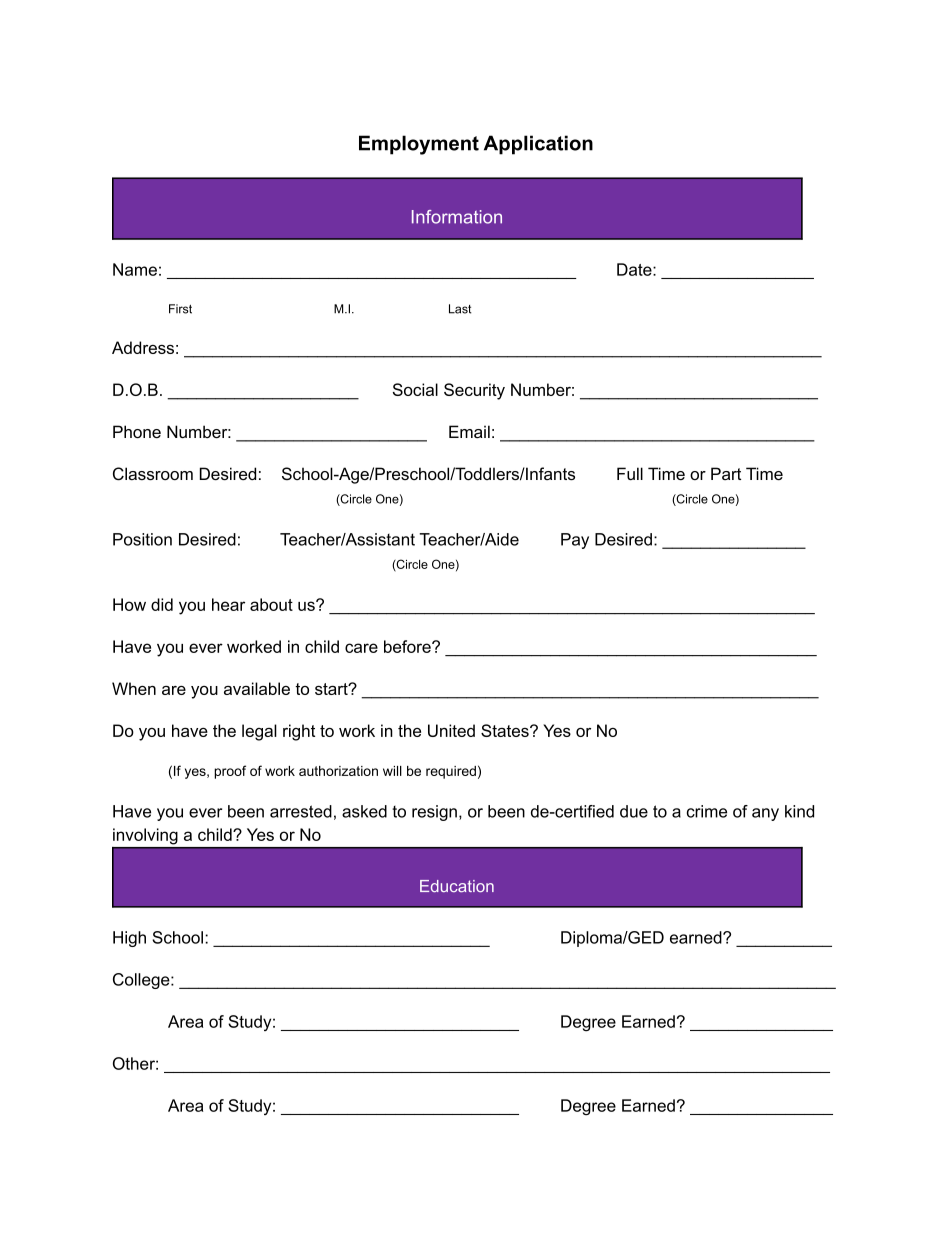 The width and height of the screenshot is (952, 1233). What do you see at coordinates (451, 730) in the screenshot?
I see `United` at bounding box center [451, 730].
